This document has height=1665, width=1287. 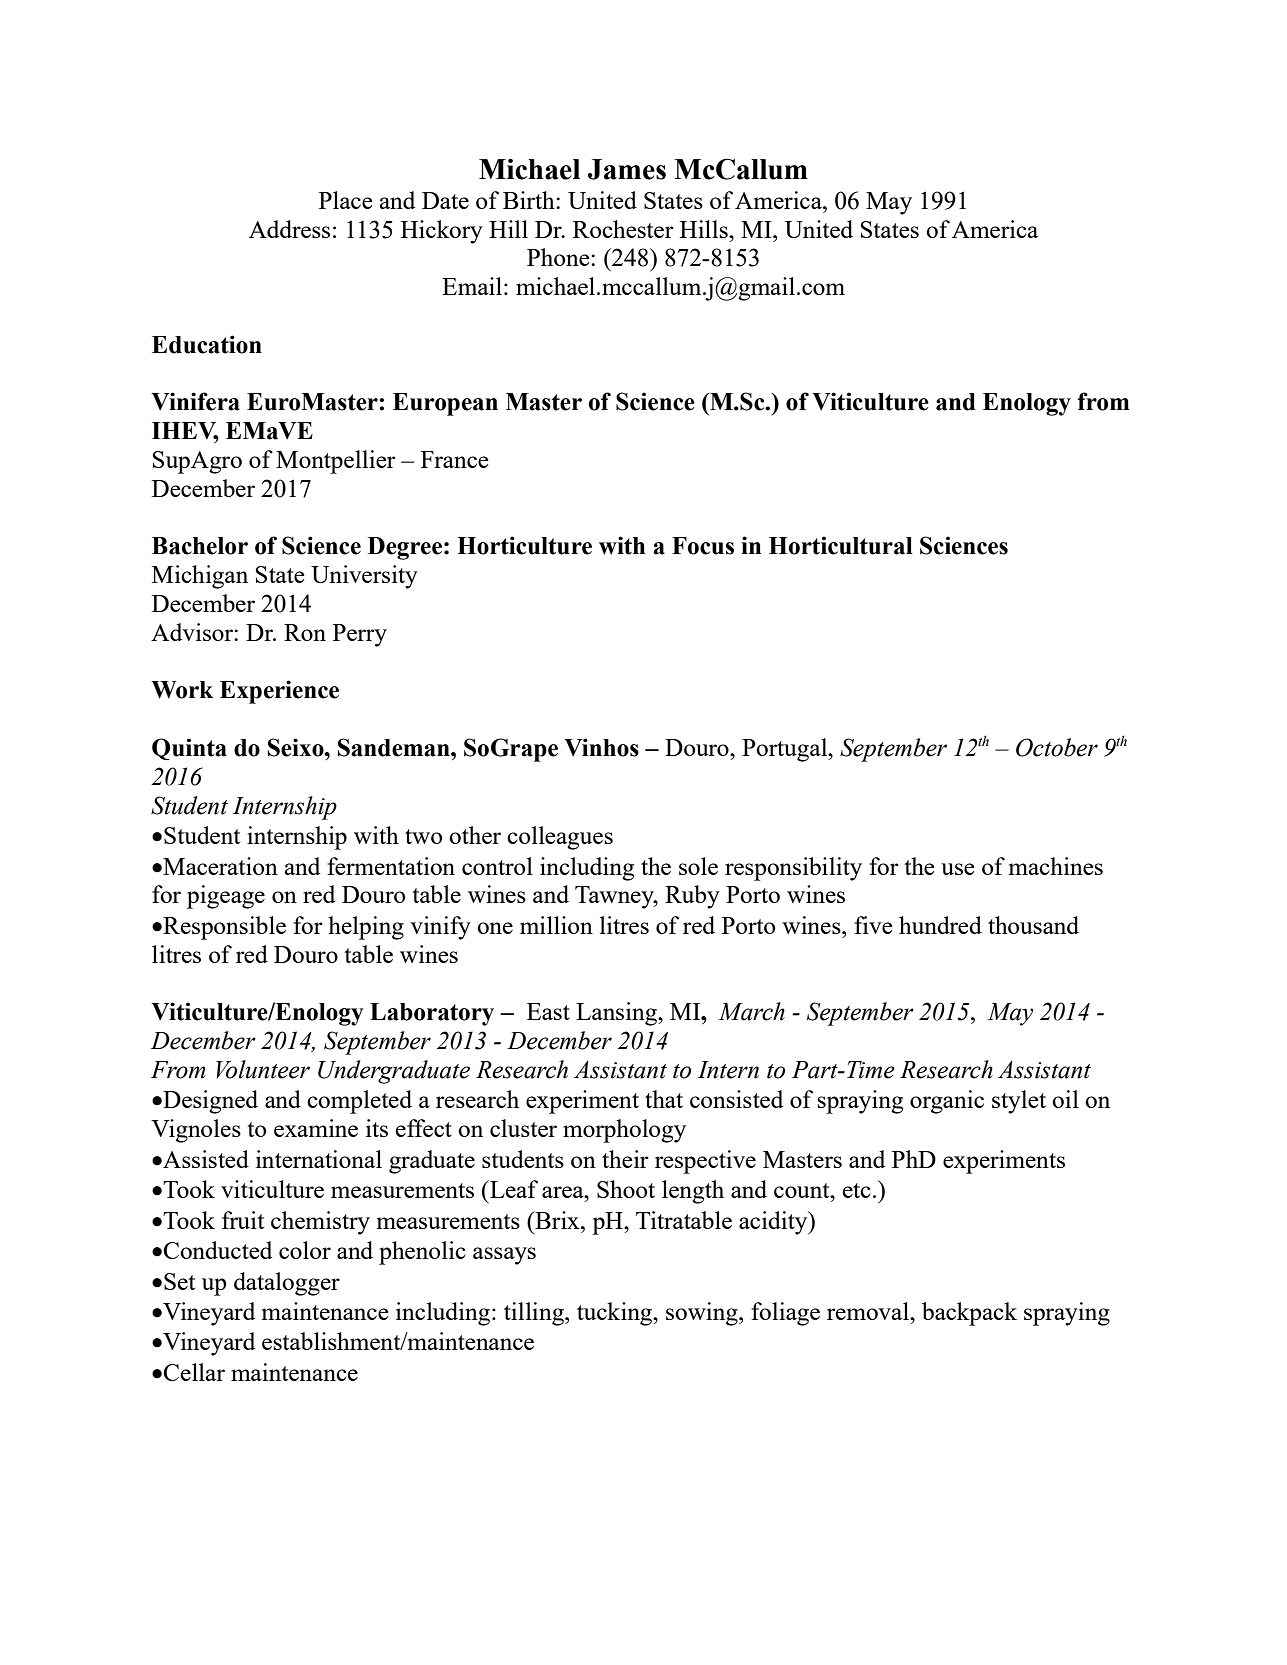 I want to click on hundred, so click(x=940, y=925).
